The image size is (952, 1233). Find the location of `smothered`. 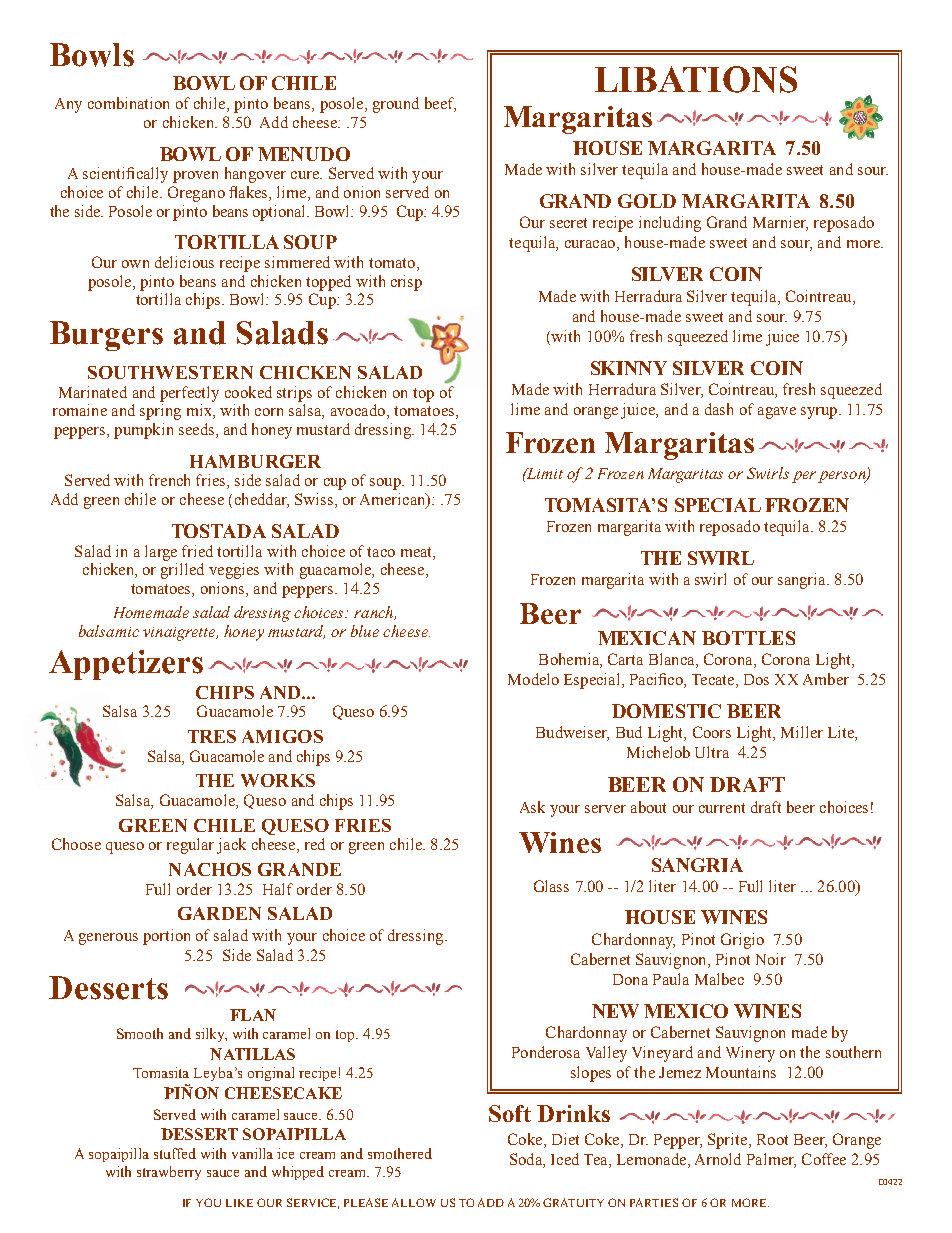

smothered is located at coordinates (400, 1153).
